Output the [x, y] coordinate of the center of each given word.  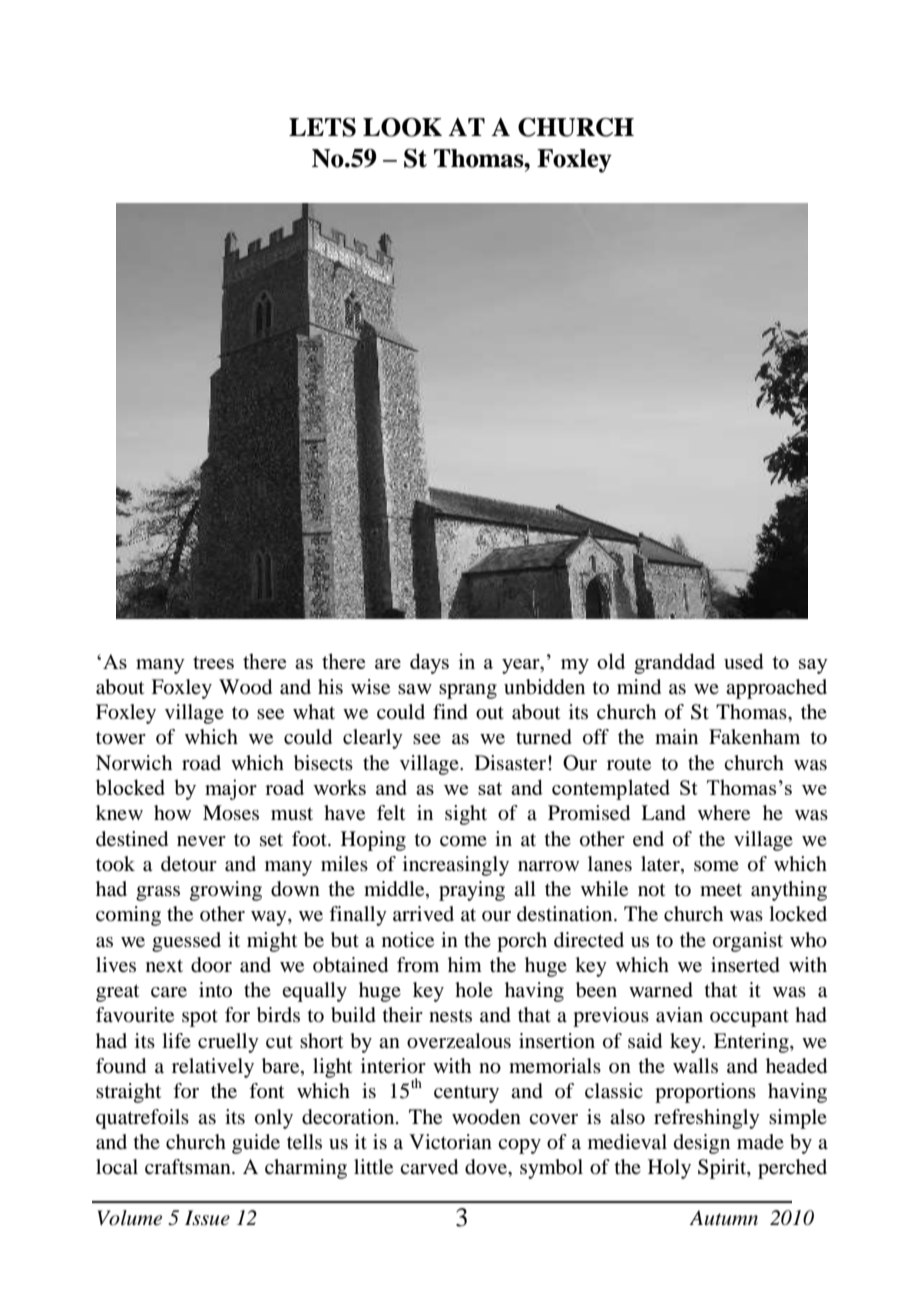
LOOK [402, 127]
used [744, 661]
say [813, 666]
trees [213, 662]
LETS [322, 127]
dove [487, 1168]
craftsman [189, 1167]
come [463, 841]
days [429, 663]
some [716, 866]
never [201, 841]
